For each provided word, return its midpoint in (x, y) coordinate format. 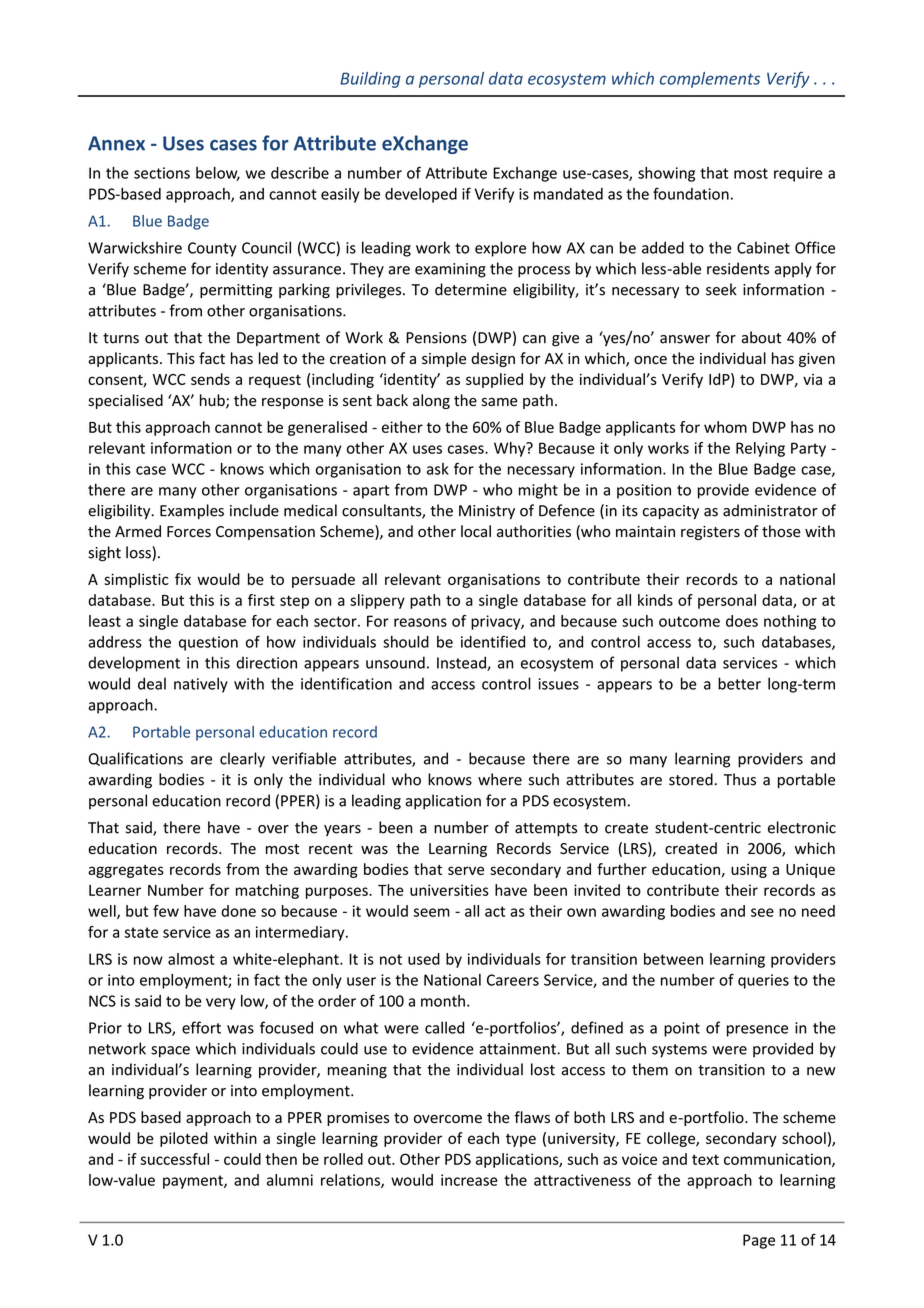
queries (763, 981)
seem (431, 912)
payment (194, 1182)
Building (370, 80)
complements (710, 80)
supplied (494, 380)
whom (725, 427)
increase (469, 1180)
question (208, 643)
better (739, 683)
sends (210, 379)
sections (162, 173)
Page (759, 1241)
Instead (462, 663)
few (166, 911)
